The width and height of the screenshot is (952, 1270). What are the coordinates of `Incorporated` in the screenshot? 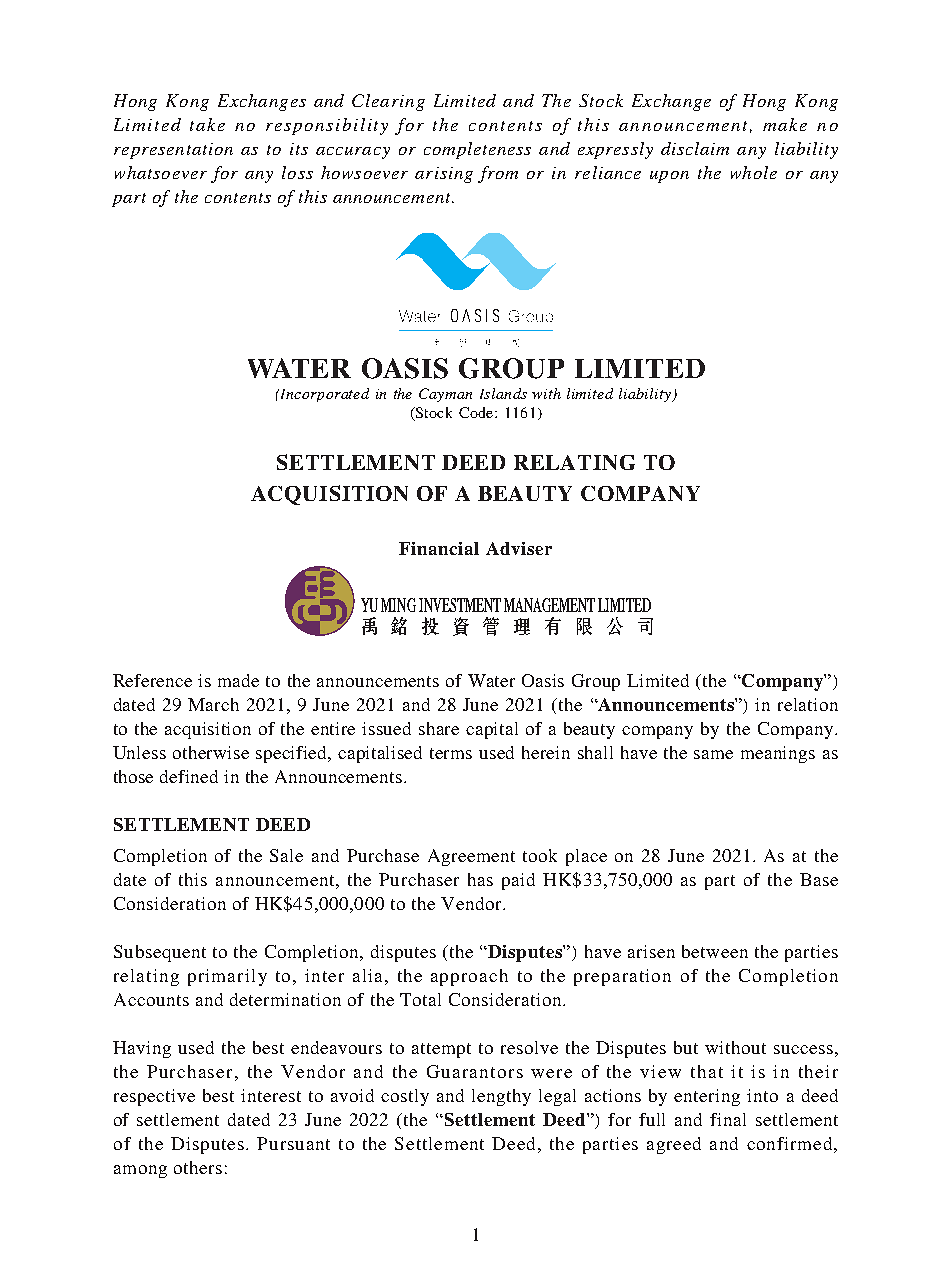 It's located at (323, 395).
